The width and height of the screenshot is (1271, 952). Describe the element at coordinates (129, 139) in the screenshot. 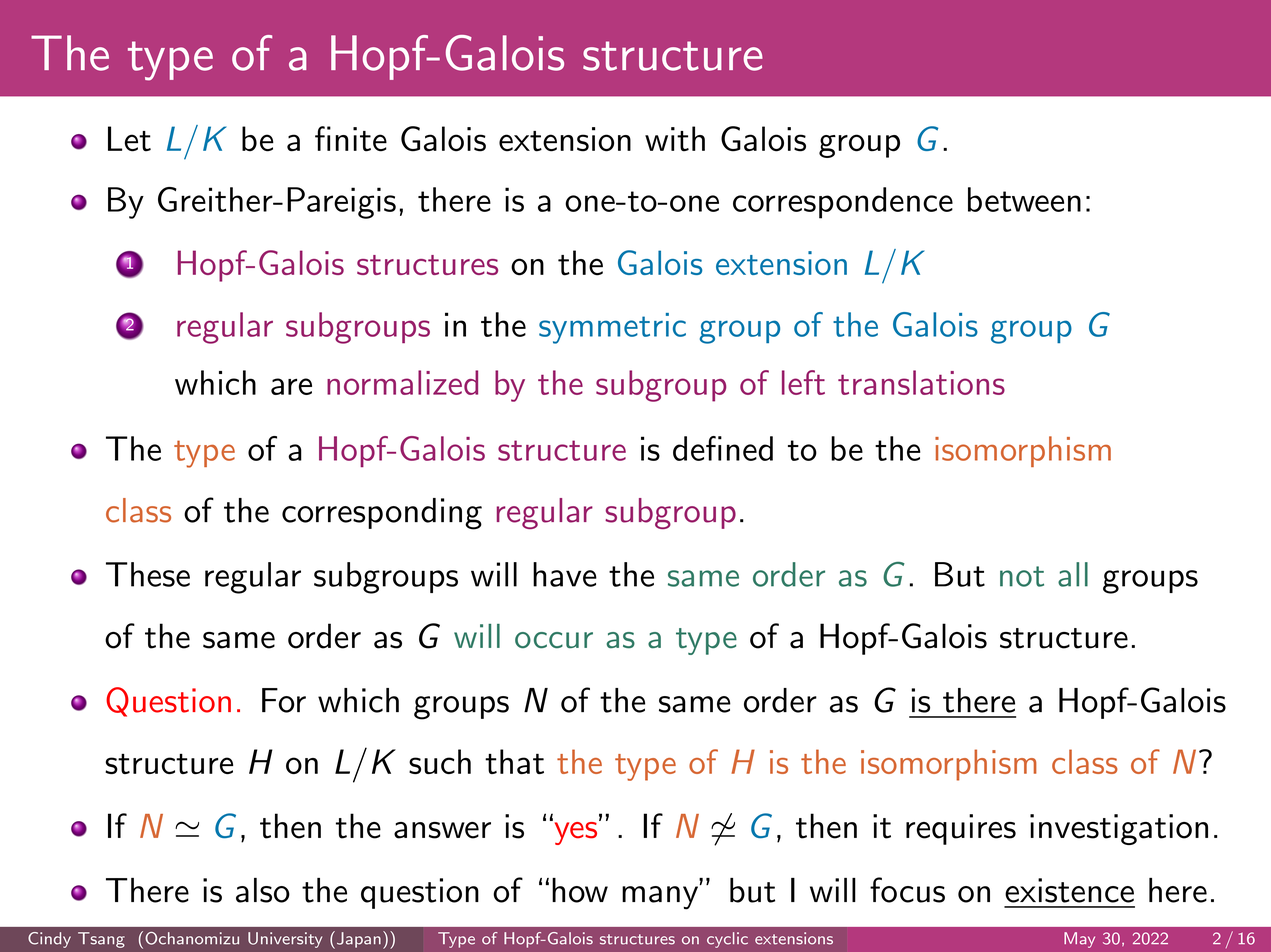

I see `Let` at that location.
